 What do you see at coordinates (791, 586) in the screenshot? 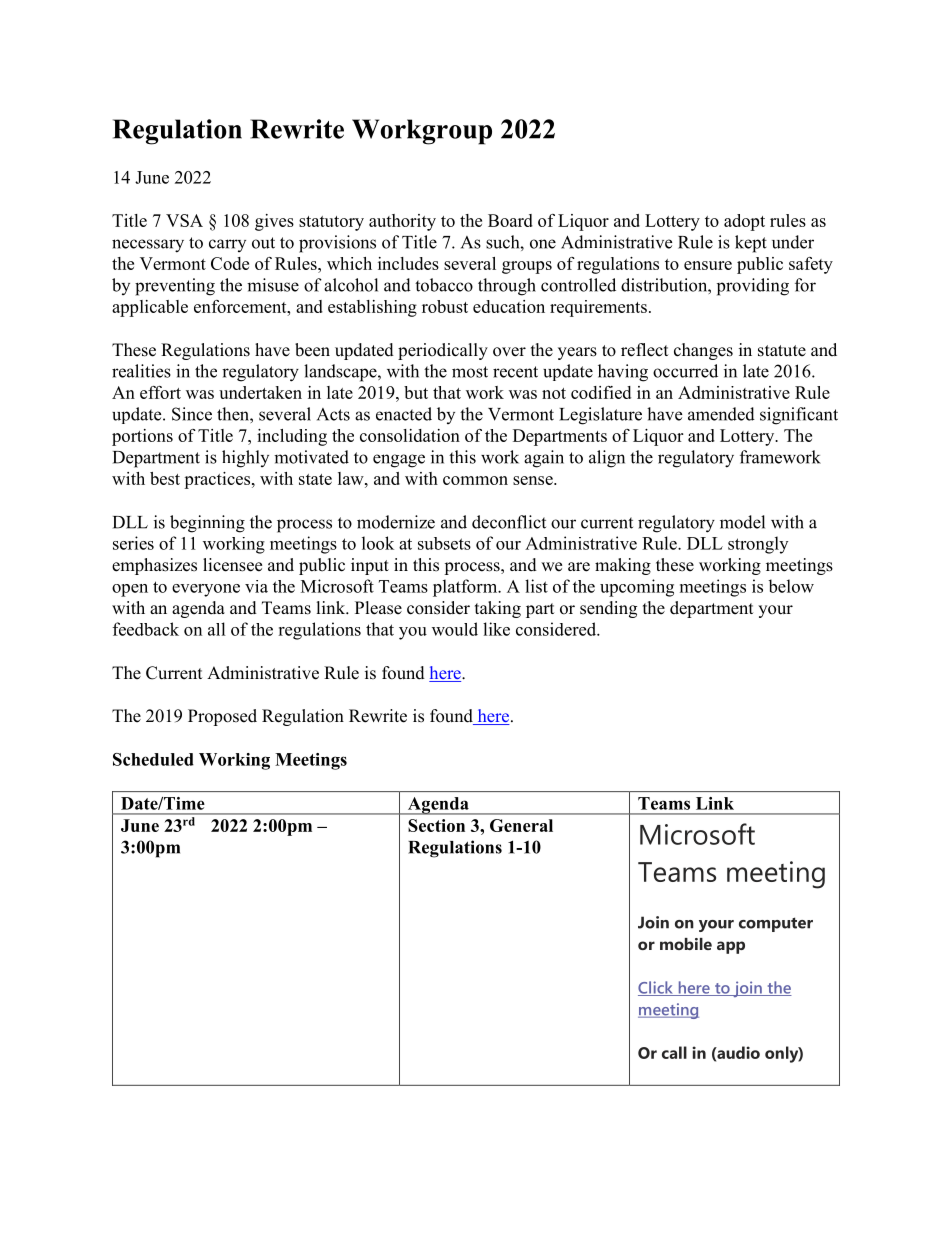
I see `below` at bounding box center [791, 586].
